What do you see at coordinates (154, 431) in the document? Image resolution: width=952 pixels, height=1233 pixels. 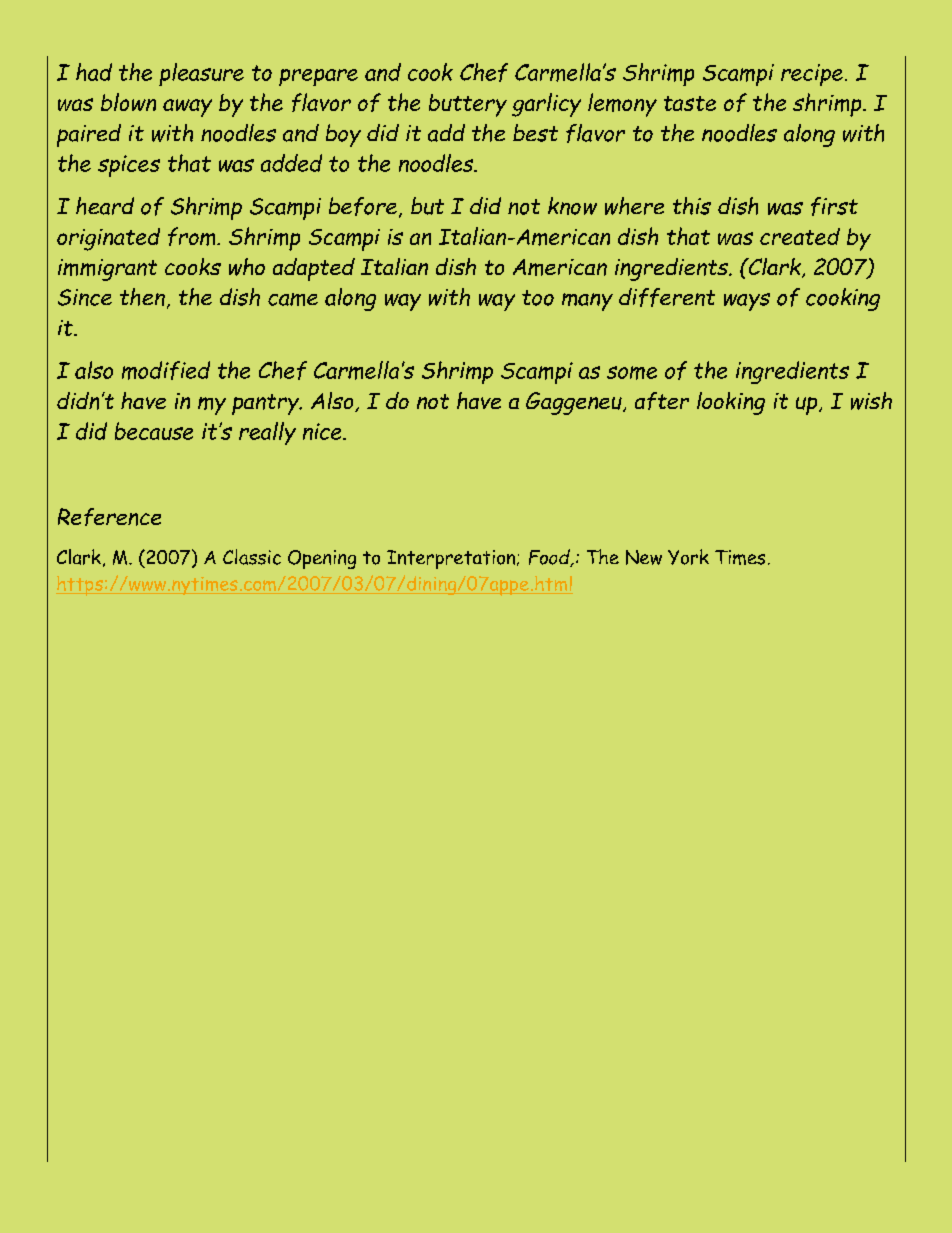 I see `because` at bounding box center [154, 431].
